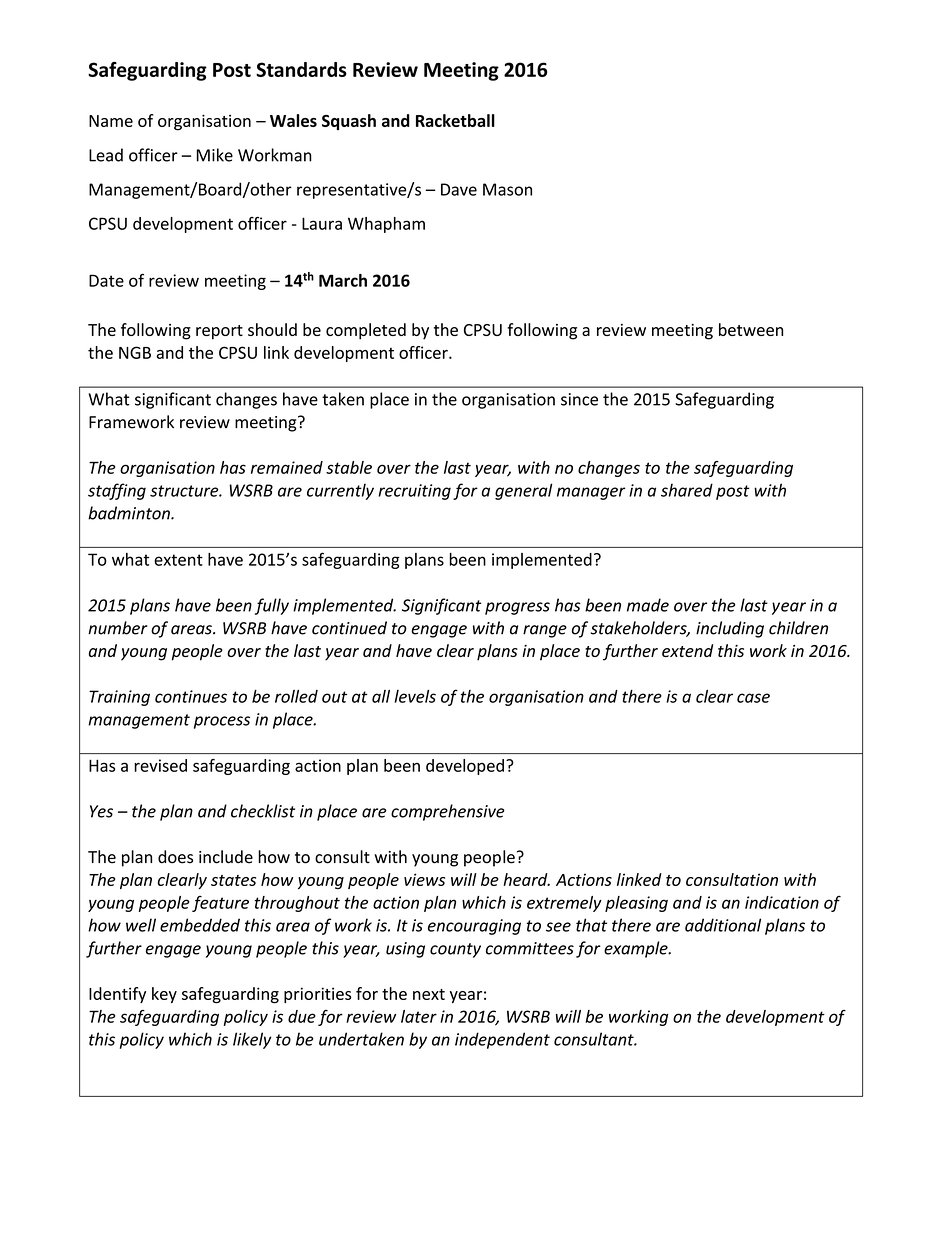  What do you see at coordinates (111, 121) in the screenshot?
I see `Name` at bounding box center [111, 121].
